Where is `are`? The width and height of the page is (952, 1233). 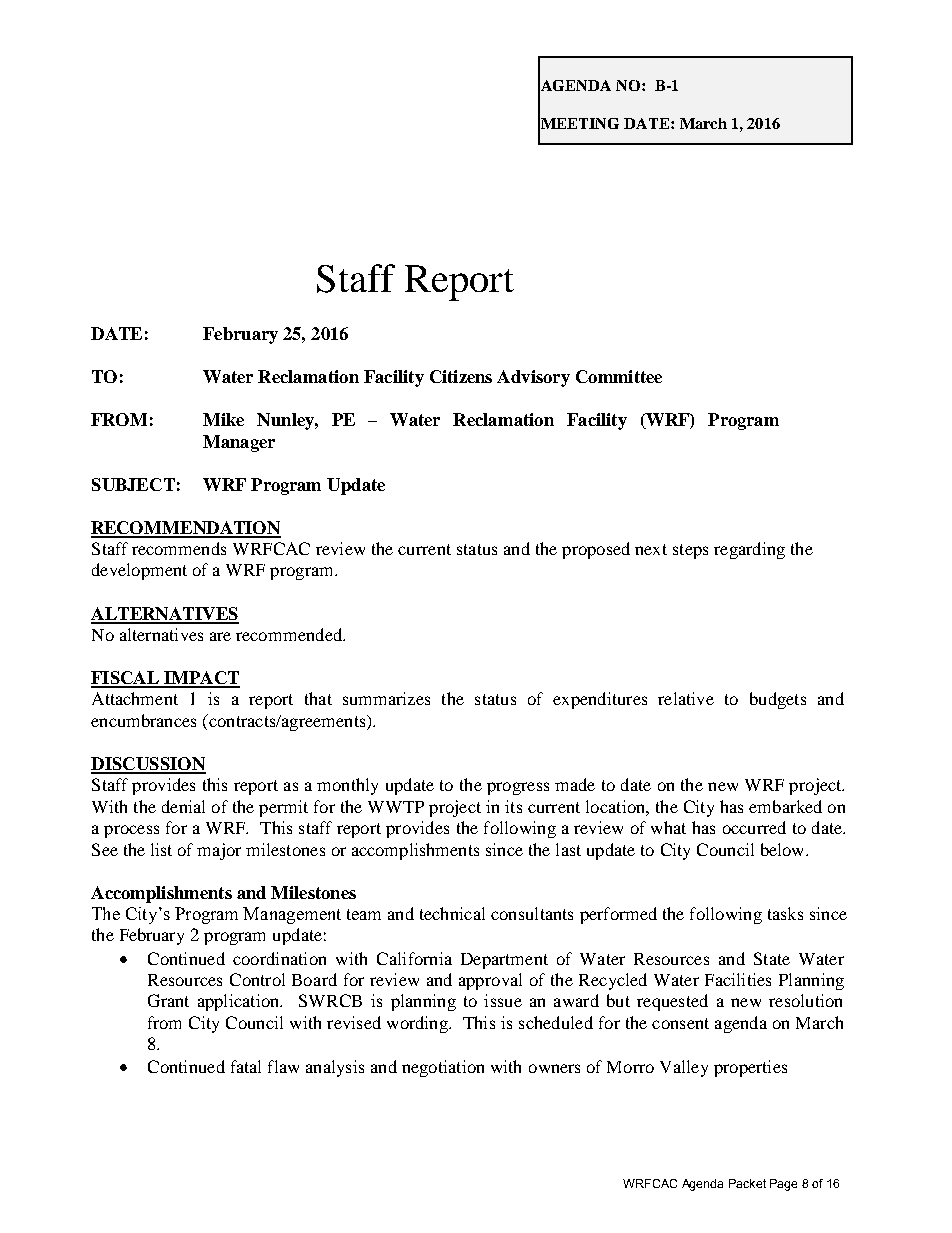
are is located at coordinates (220, 636).
